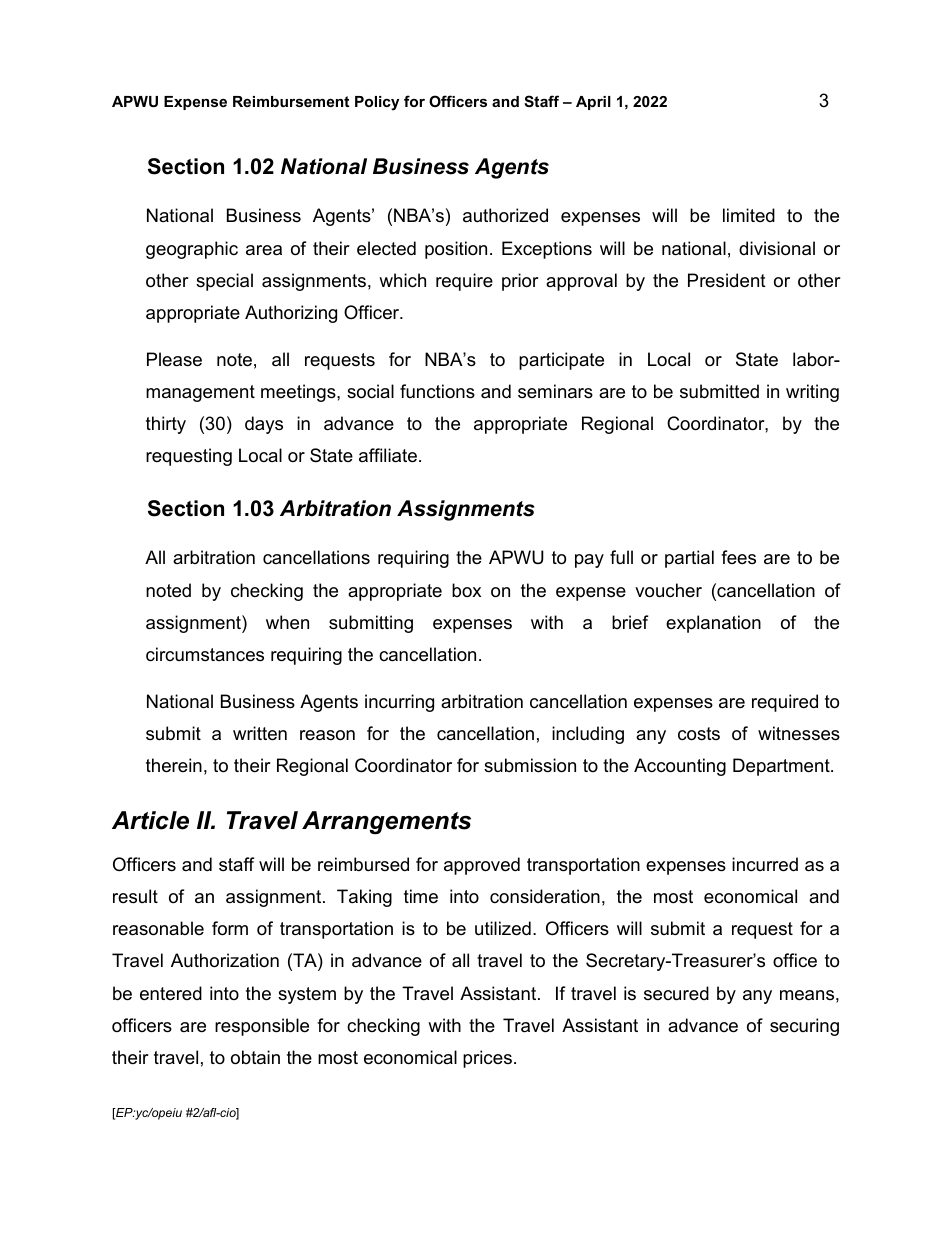 This document has width=952, height=1233. Describe the element at coordinates (530, 765) in the document. I see `submission` at that location.
